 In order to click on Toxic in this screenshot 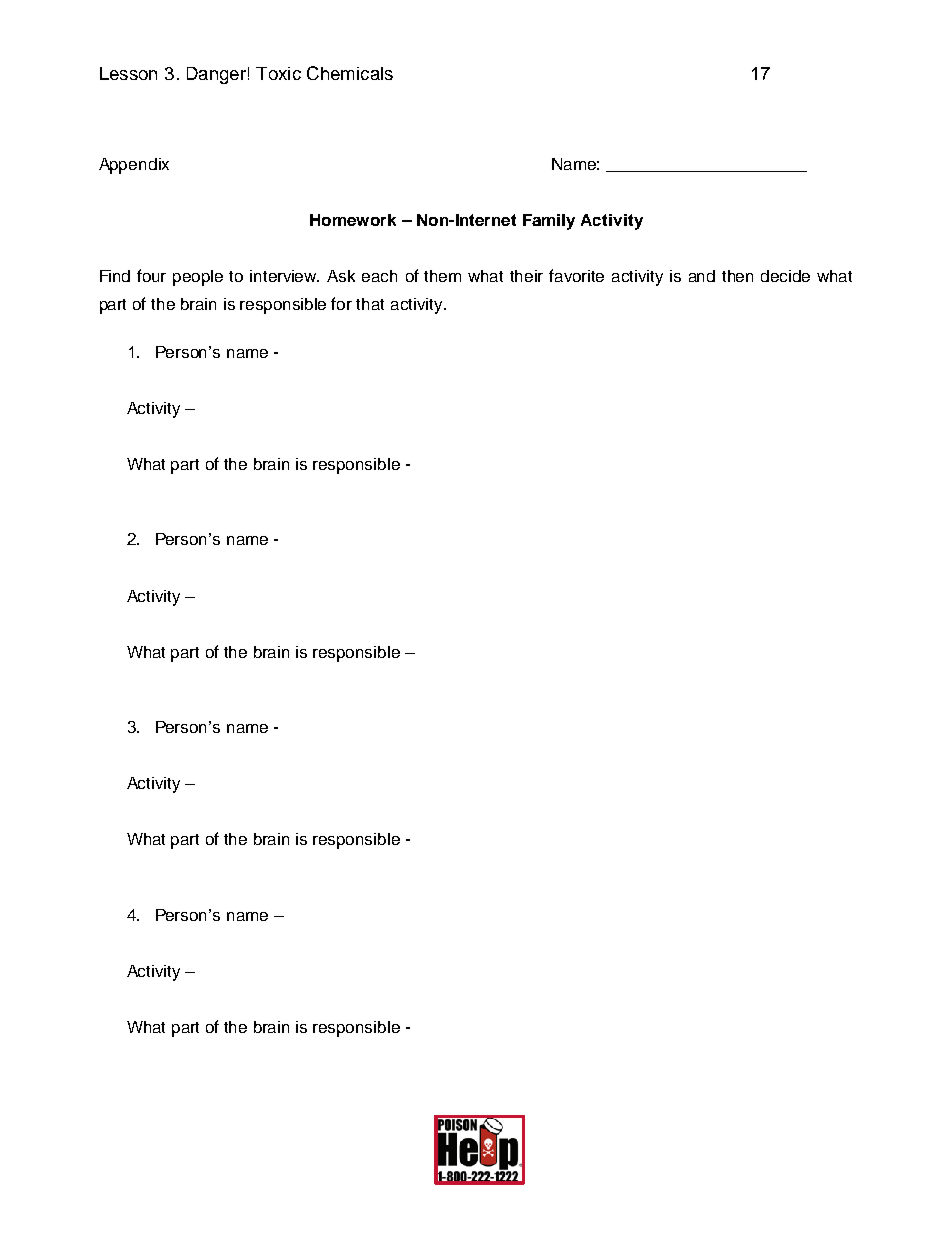, I will do `click(278, 73)`.
